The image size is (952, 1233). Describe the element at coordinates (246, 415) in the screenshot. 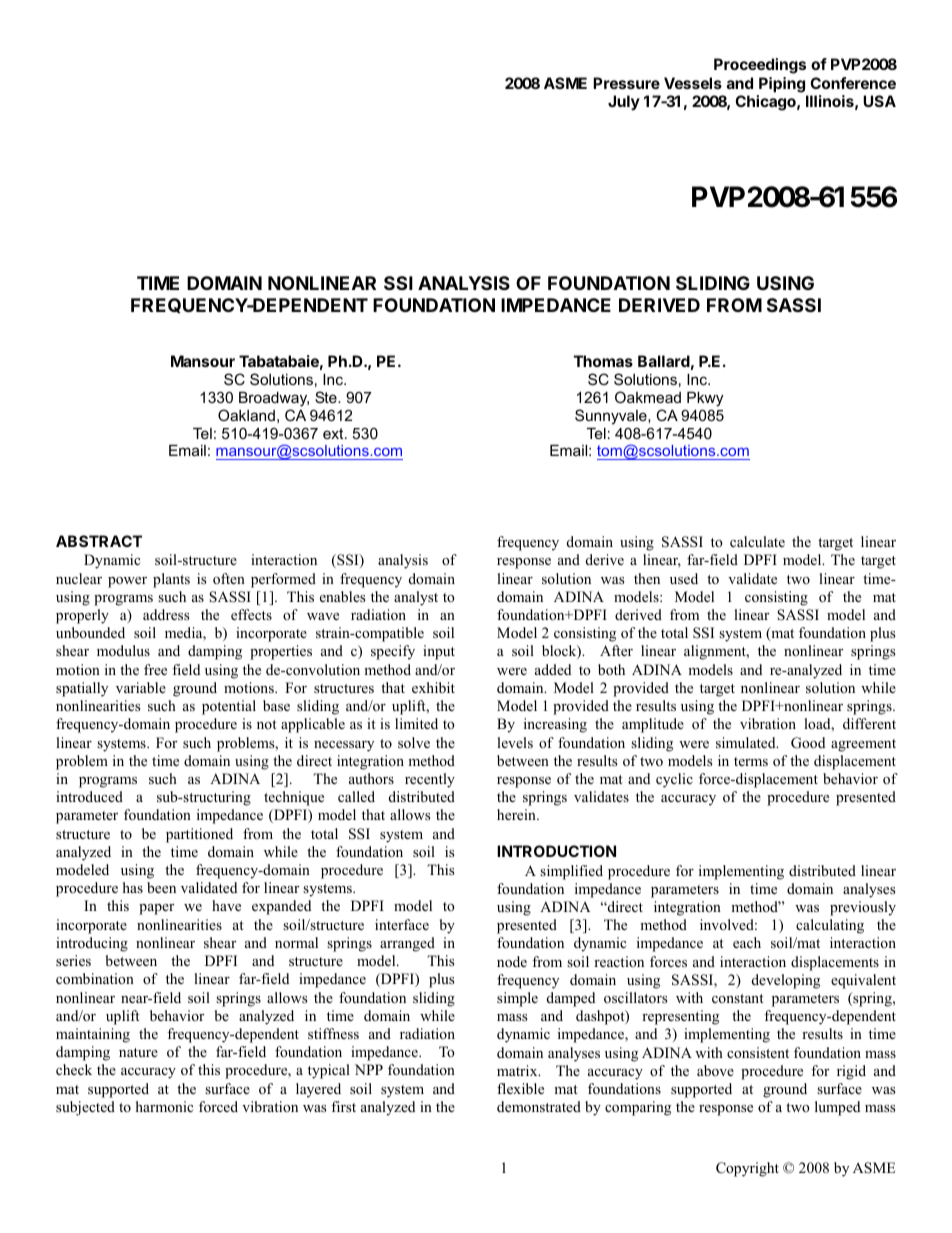

I see `Oakland` at that location.
